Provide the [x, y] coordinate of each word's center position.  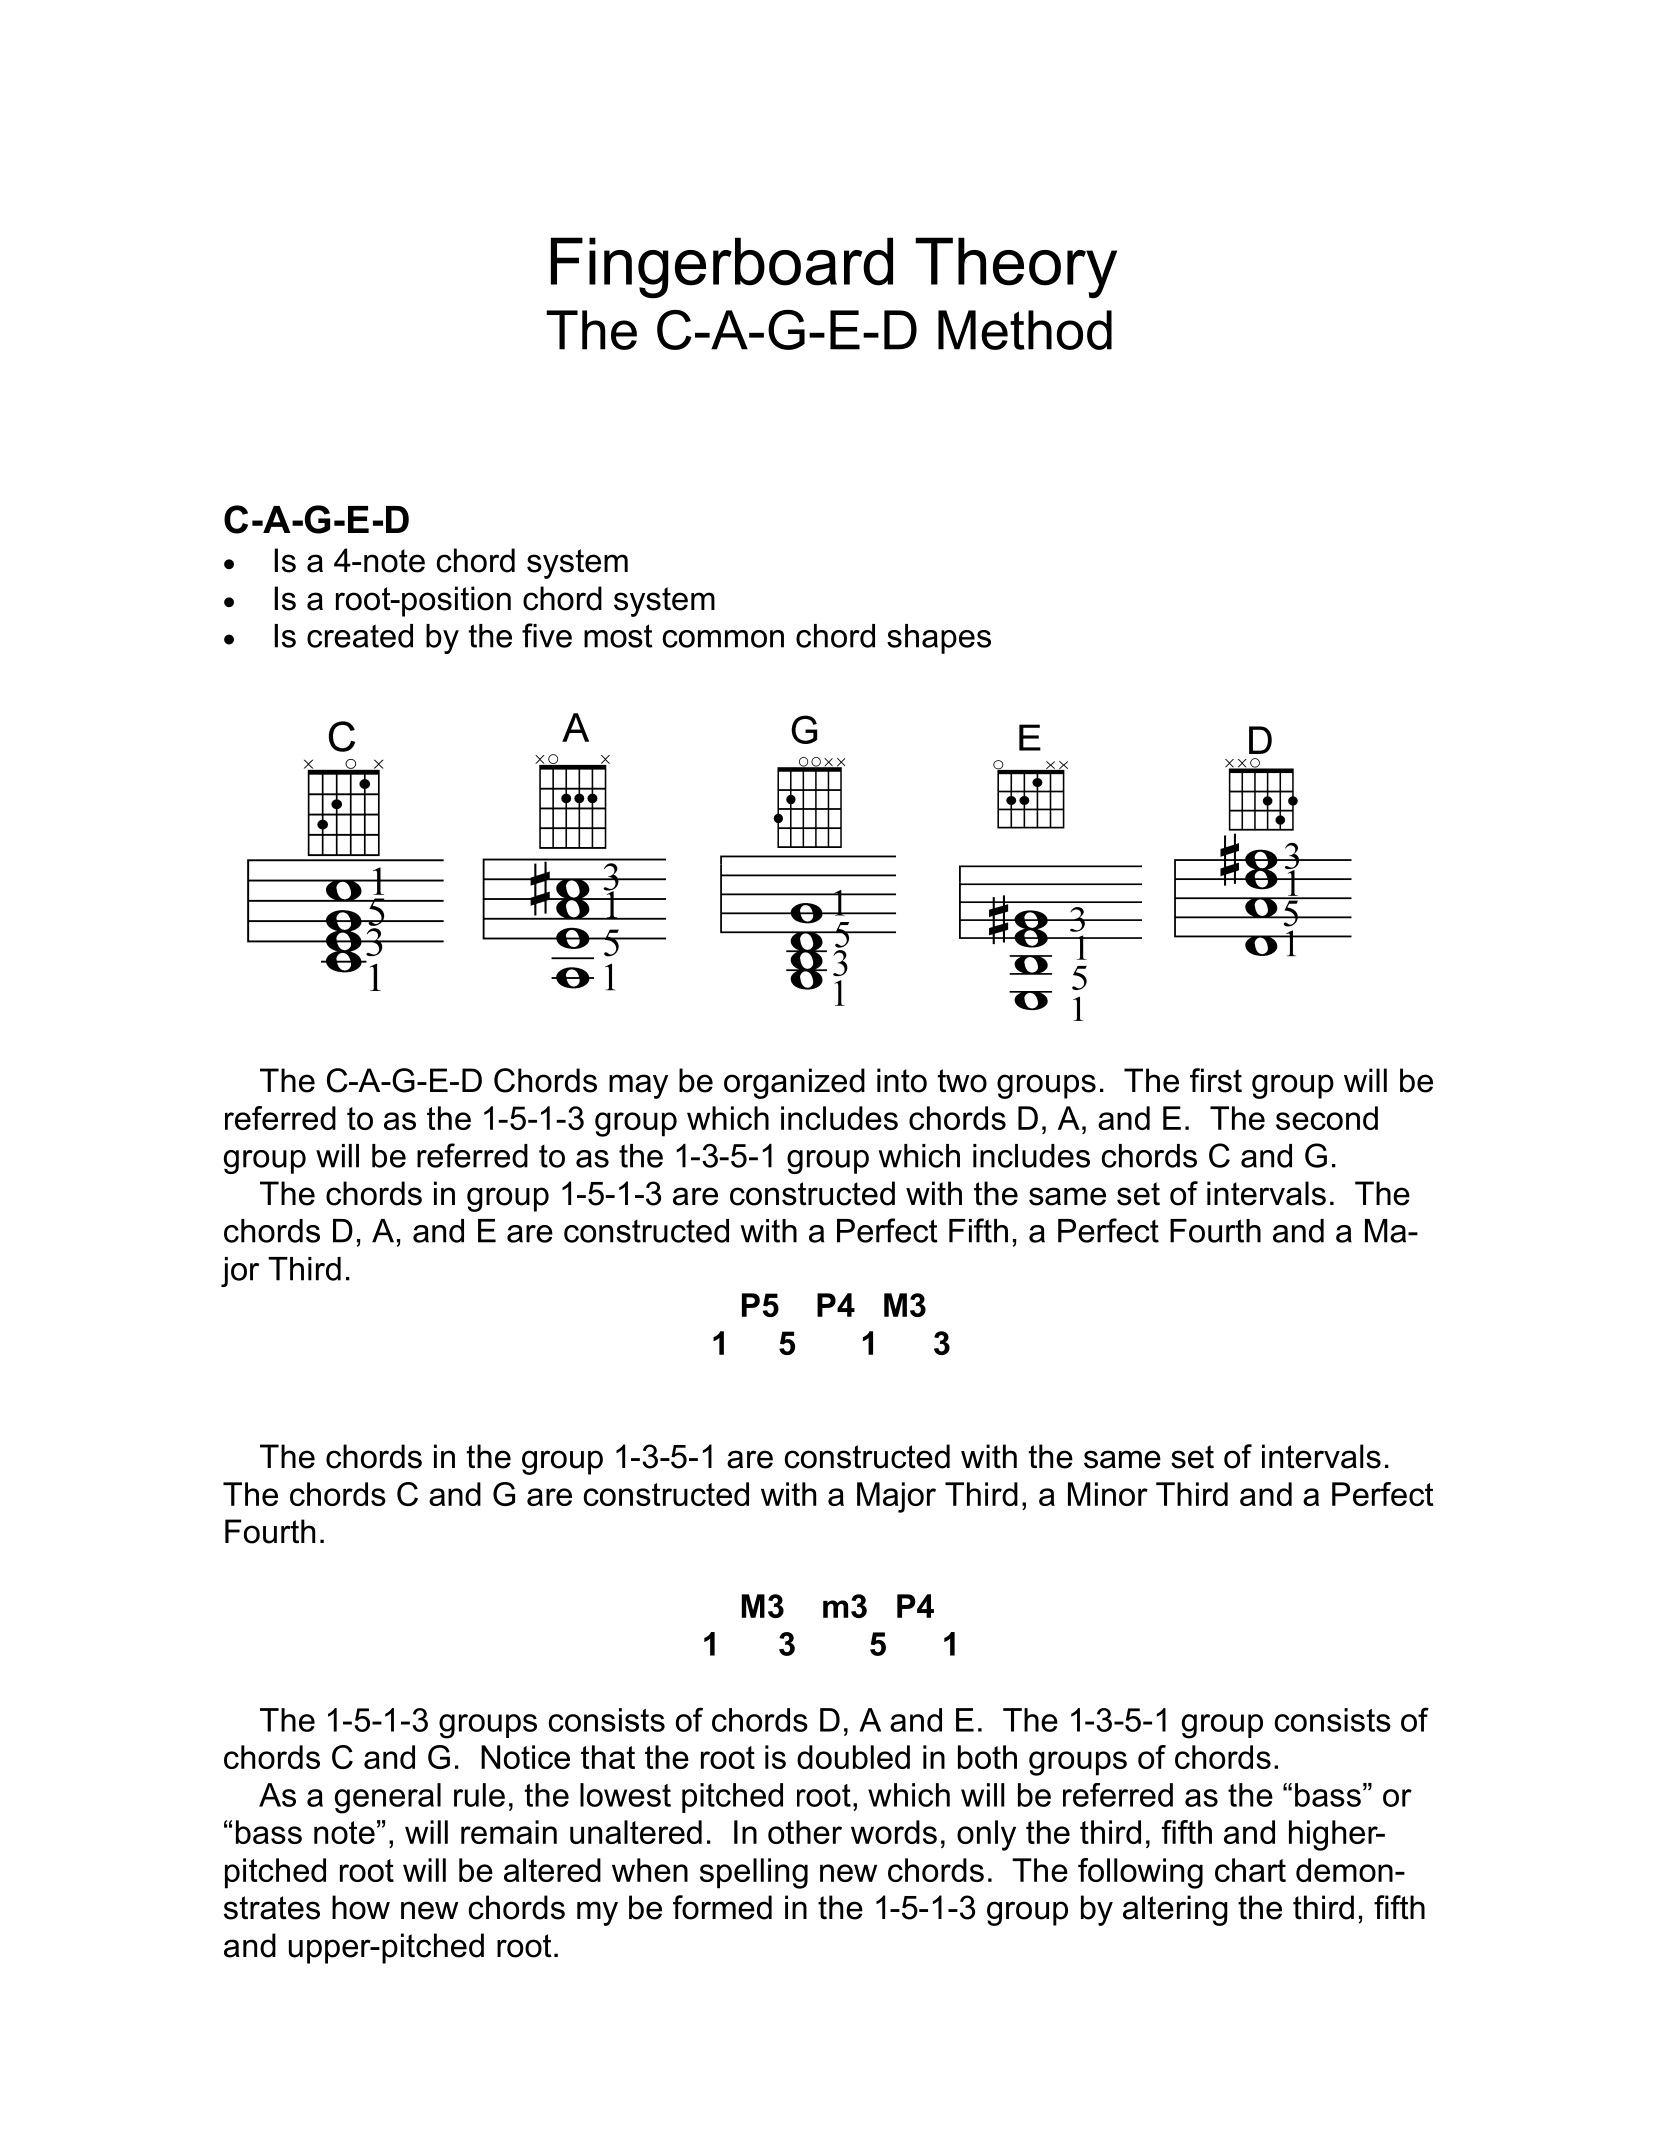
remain [509, 1832]
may [638, 1086]
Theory [1016, 268]
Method [1025, 330]
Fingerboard [722, 268]
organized [794, 1083]
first [1216, 1080]
